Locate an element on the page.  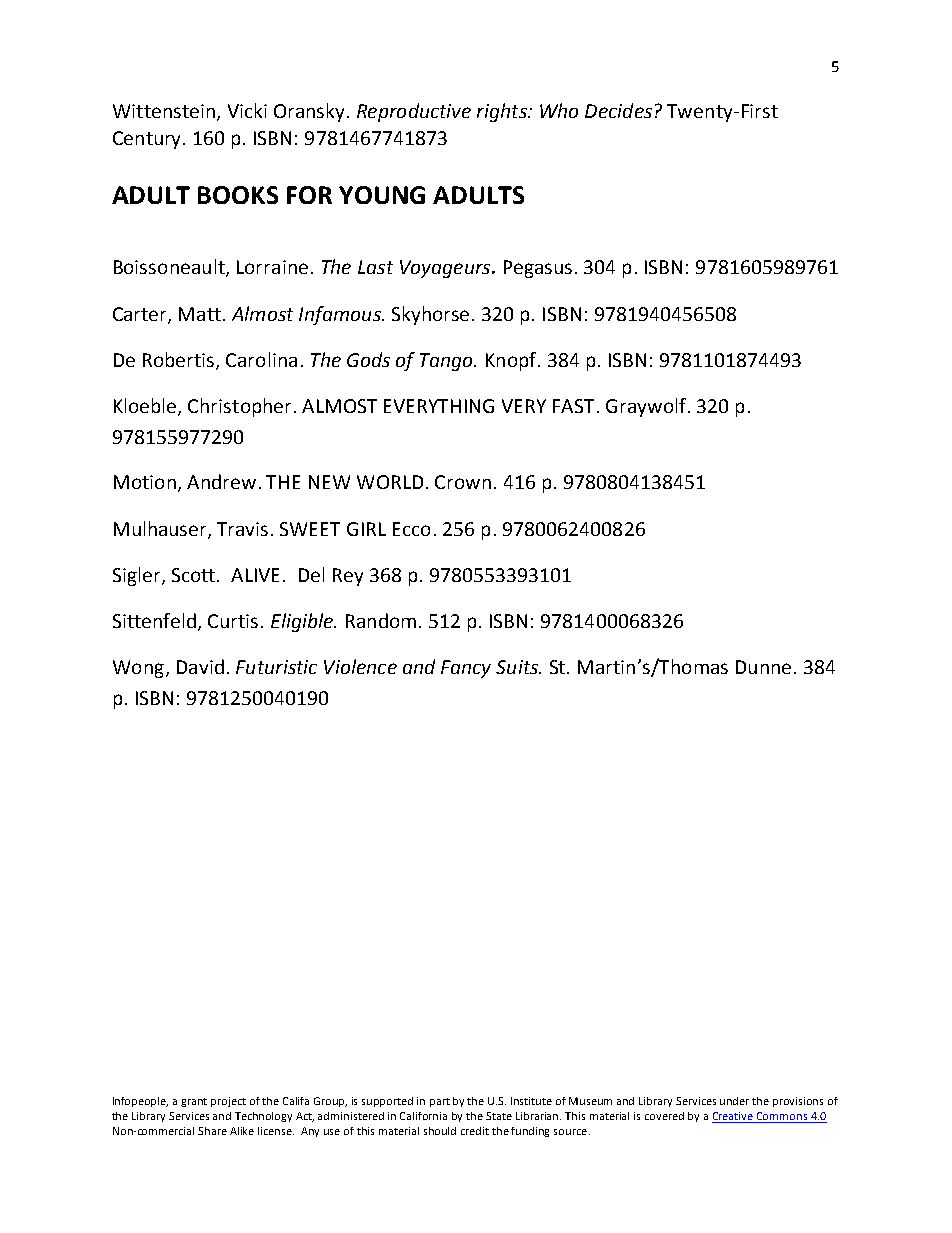
Vicki is located at coordinates (247, 110).
